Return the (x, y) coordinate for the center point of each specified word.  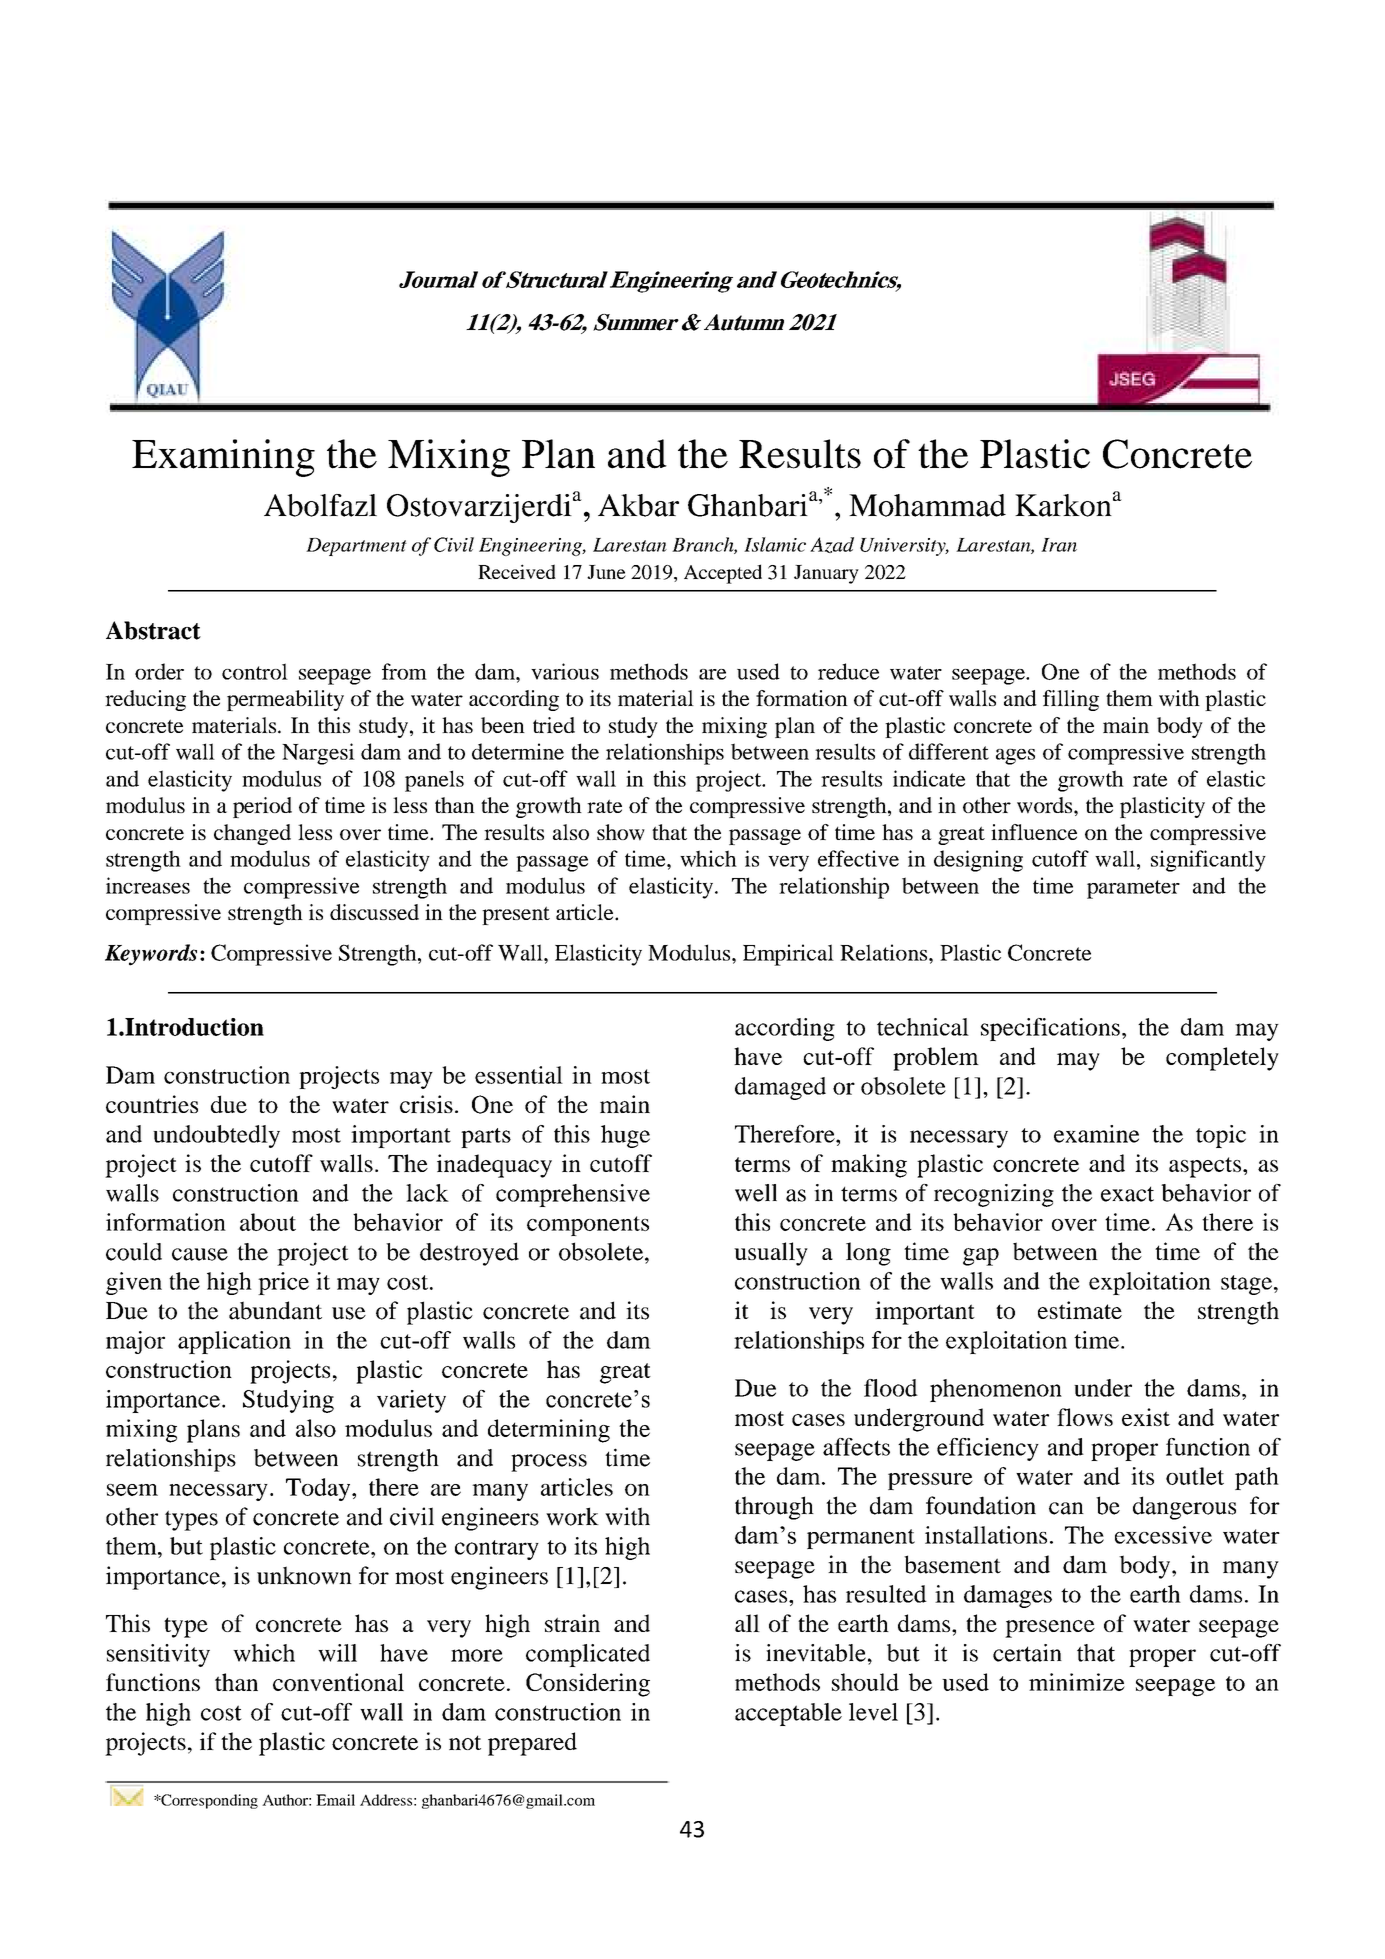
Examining (223, 458)
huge (625, 1136)
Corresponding (208, 1801)
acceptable (788, 1714)
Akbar (638, 505)
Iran (1059, 545)
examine (1096, 1134)
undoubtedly (216, 1136)
